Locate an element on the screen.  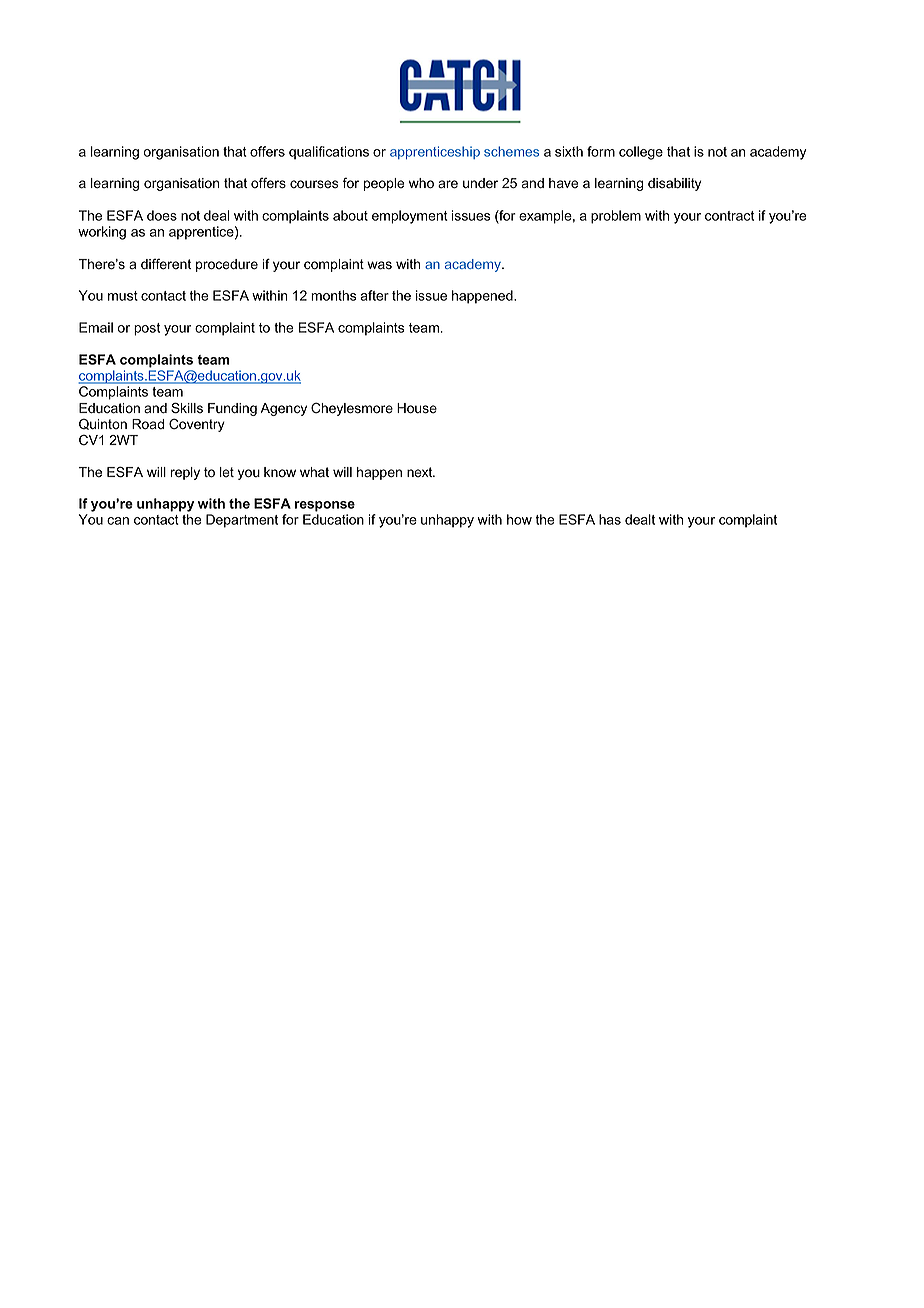
post is located at coordinates (147, 329).
